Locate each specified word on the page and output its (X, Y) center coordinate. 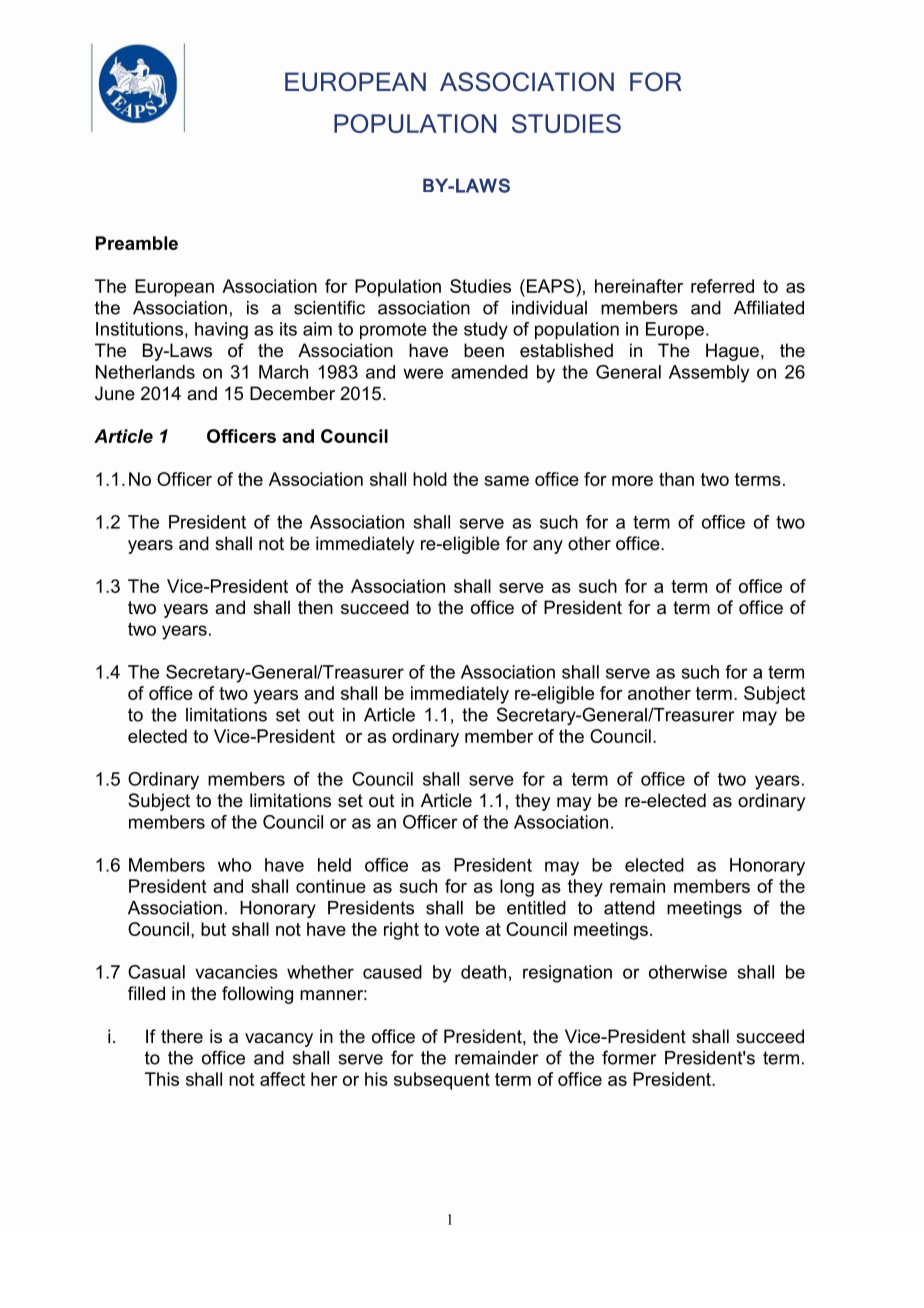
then (315, 607)
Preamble (137, 243)
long (517, 888)
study (486, 331)
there (182, 1036)
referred (722, 286)
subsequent (442, 1081)
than (676, 479)
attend (629, 908)
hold (430, 479)
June (115, 393)
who (234, 865)
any (548, 547)
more (632, 481)
